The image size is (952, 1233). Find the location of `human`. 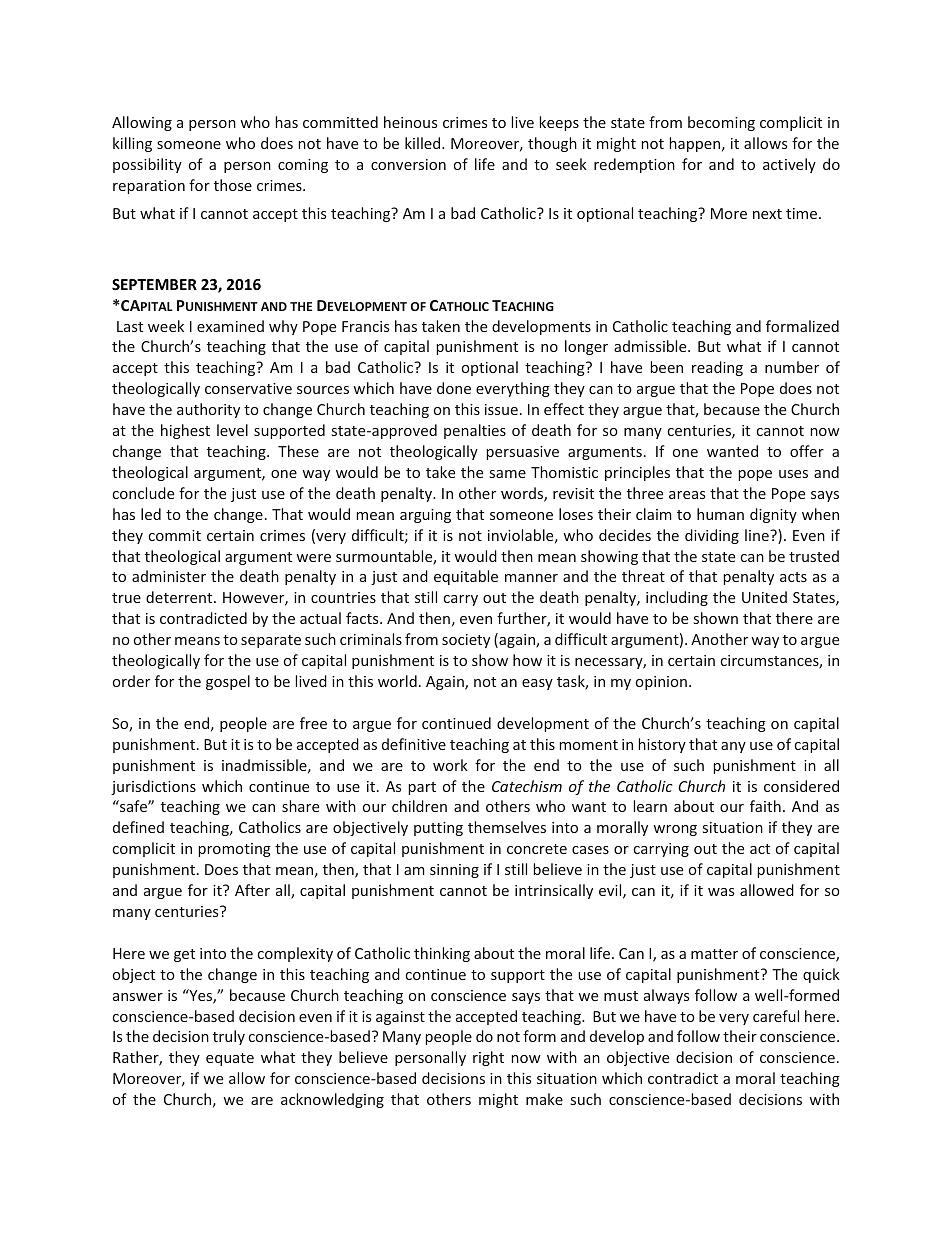

human is located at coordinates (720, 514).
